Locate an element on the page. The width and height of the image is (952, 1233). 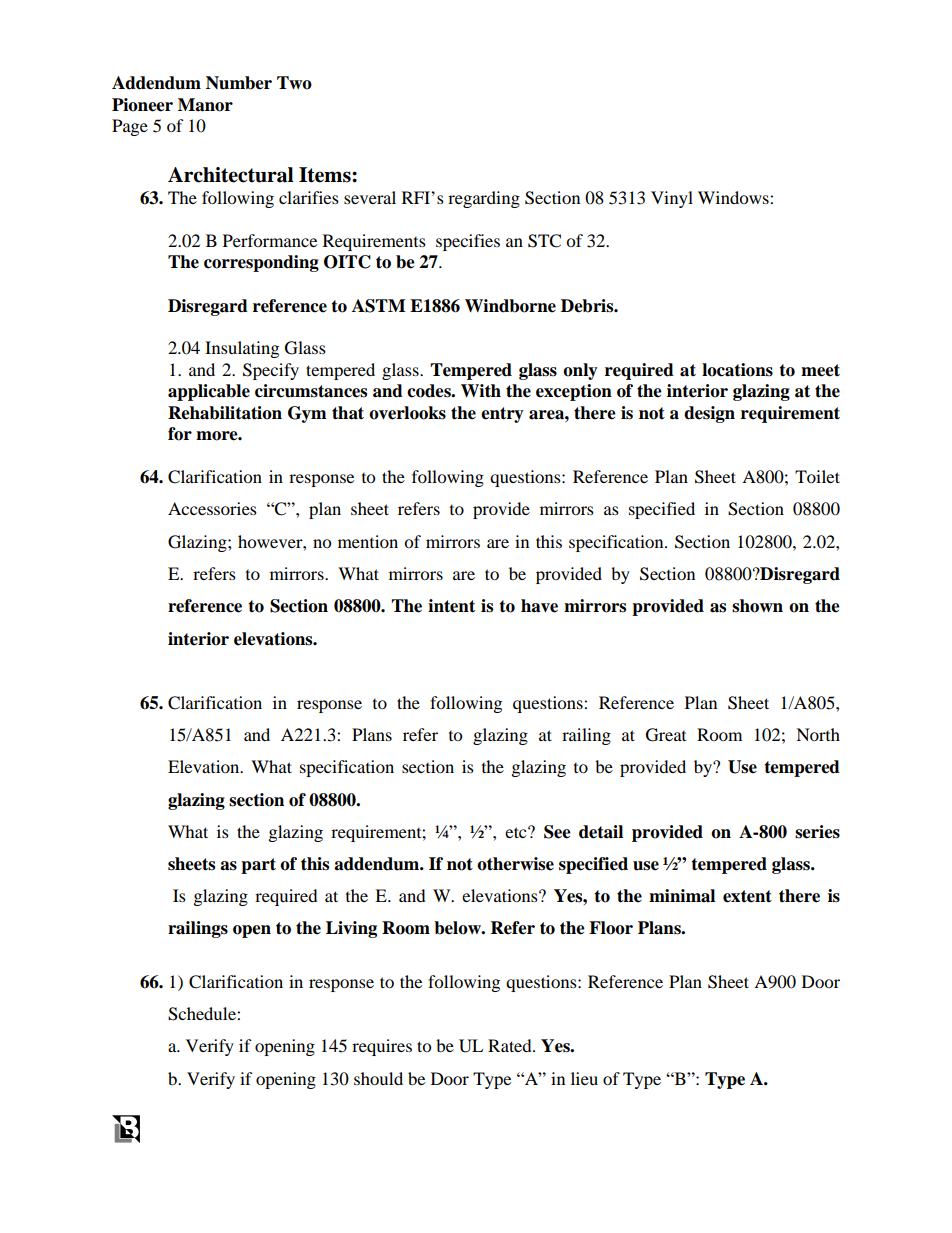
Manor is located at coordinates (205, 105).
